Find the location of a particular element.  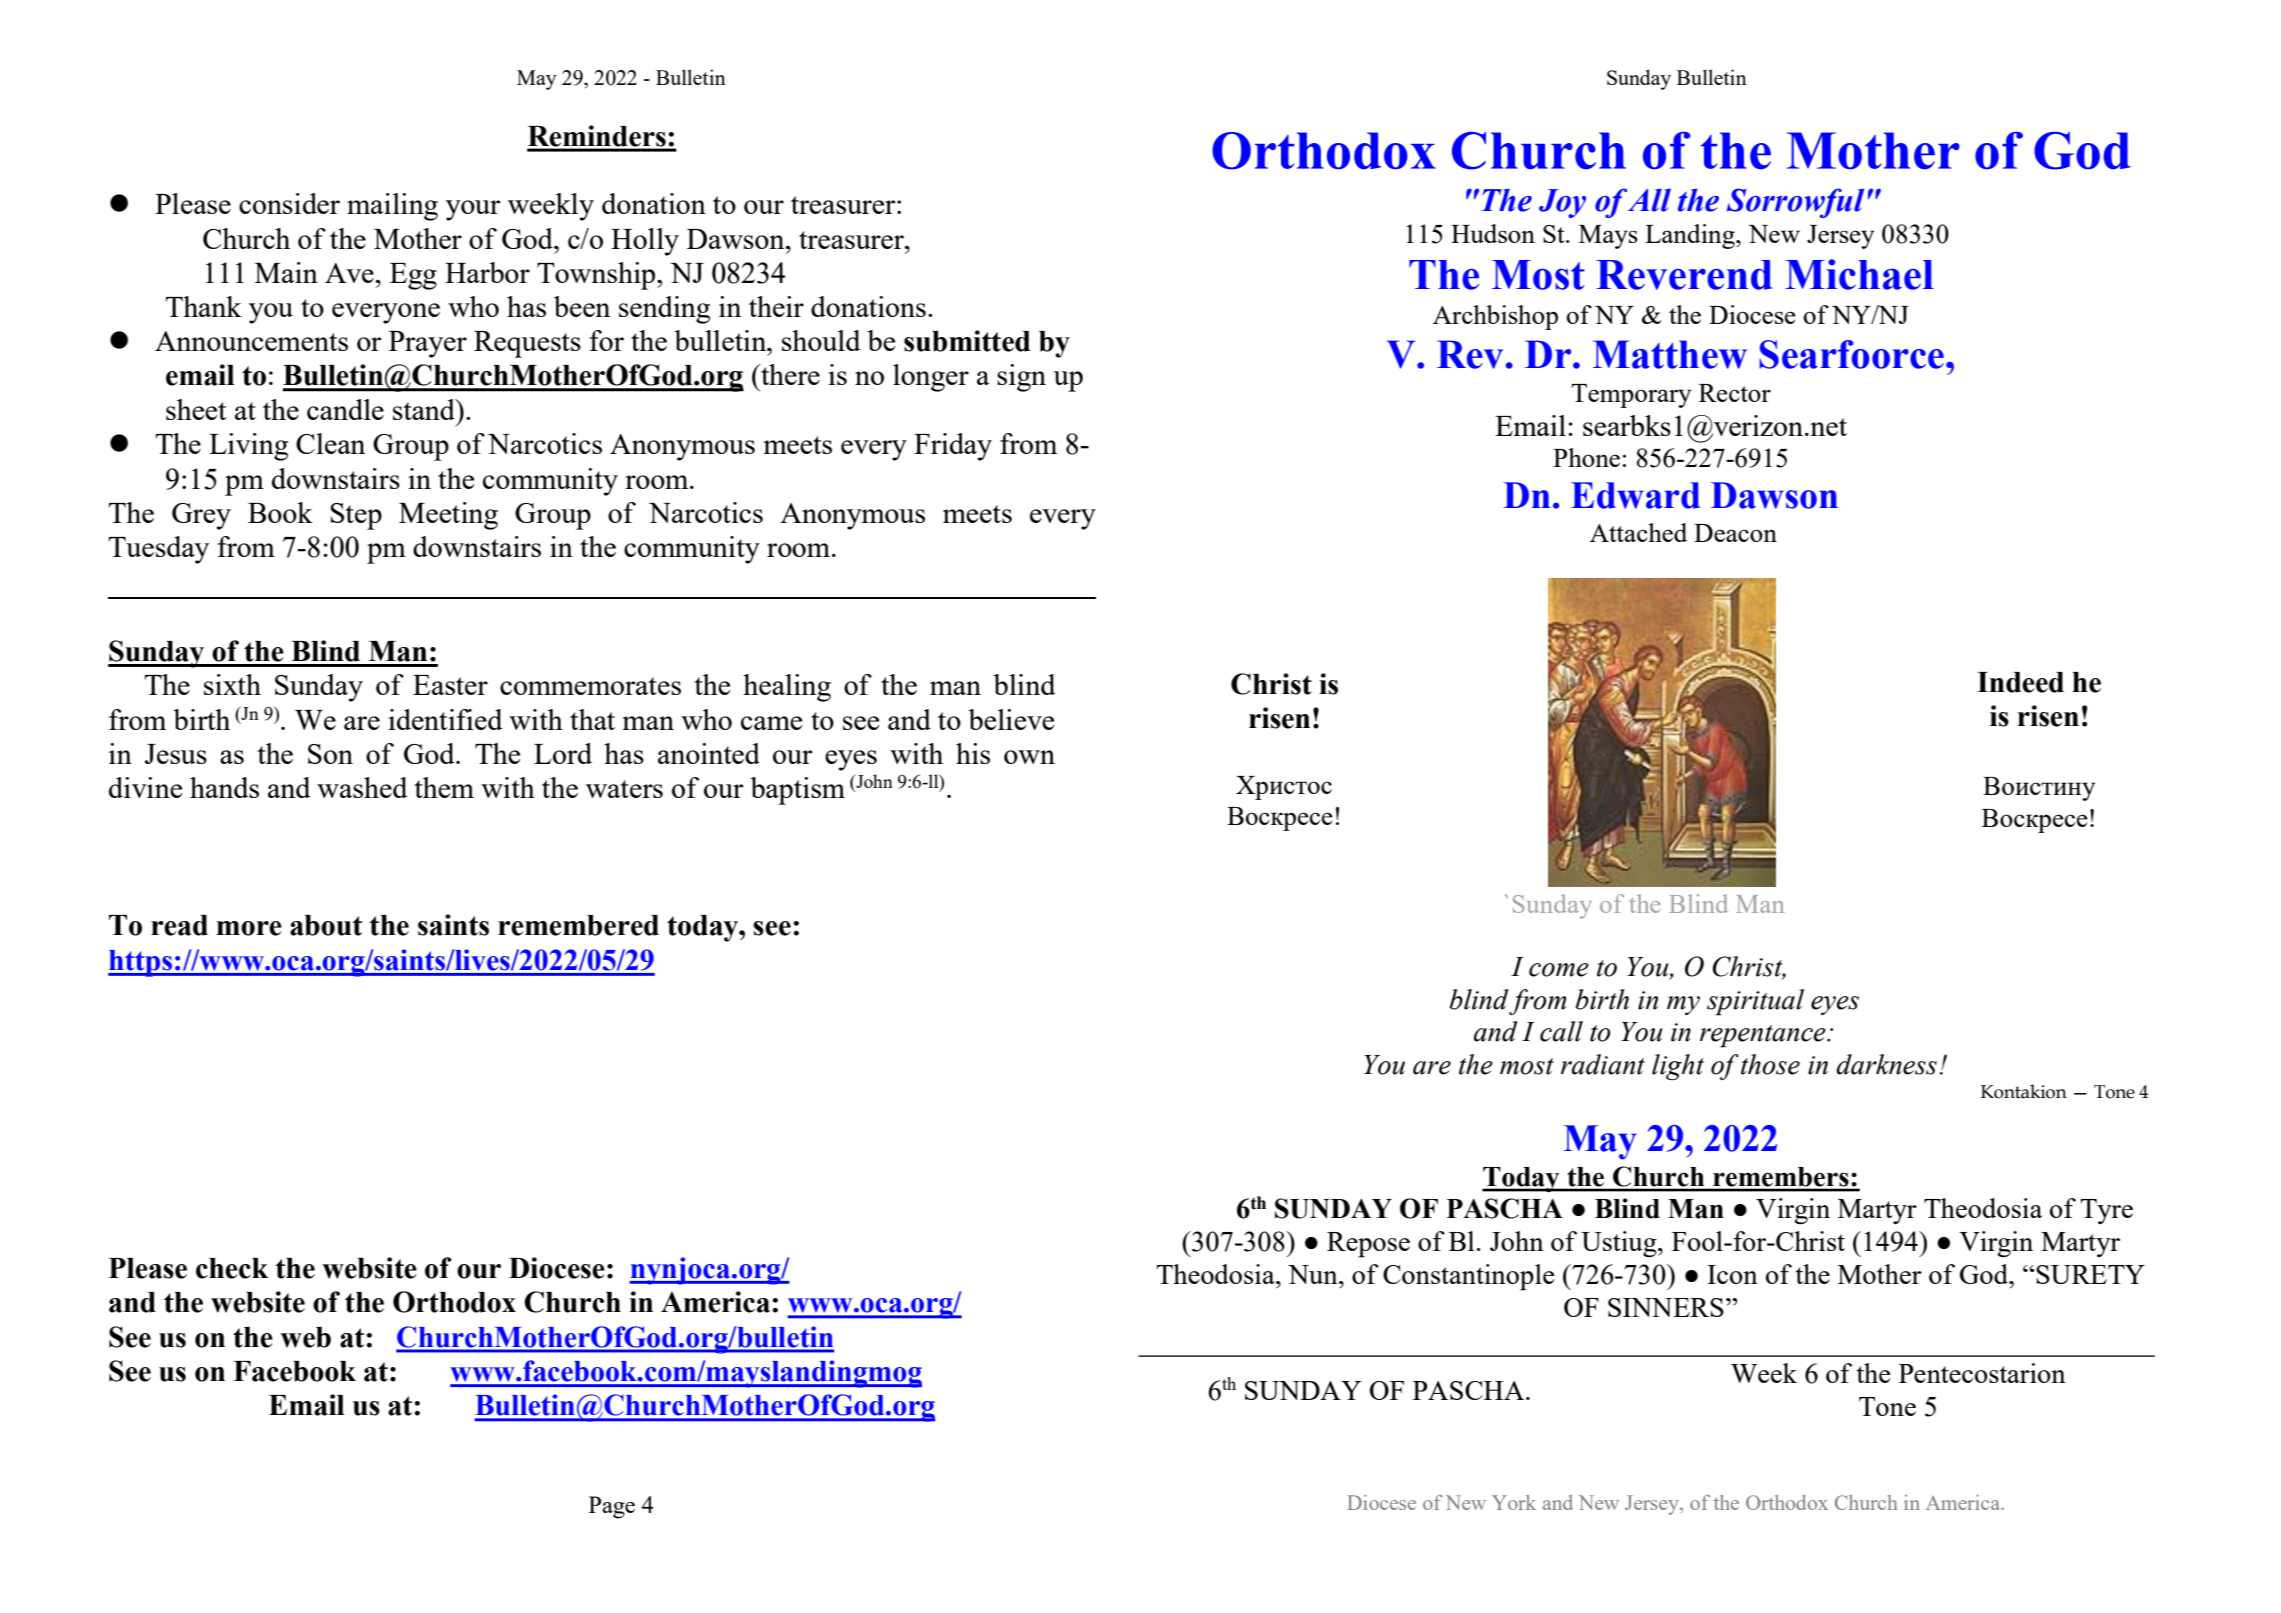

Michael is located at coordinates (1859, 274).
